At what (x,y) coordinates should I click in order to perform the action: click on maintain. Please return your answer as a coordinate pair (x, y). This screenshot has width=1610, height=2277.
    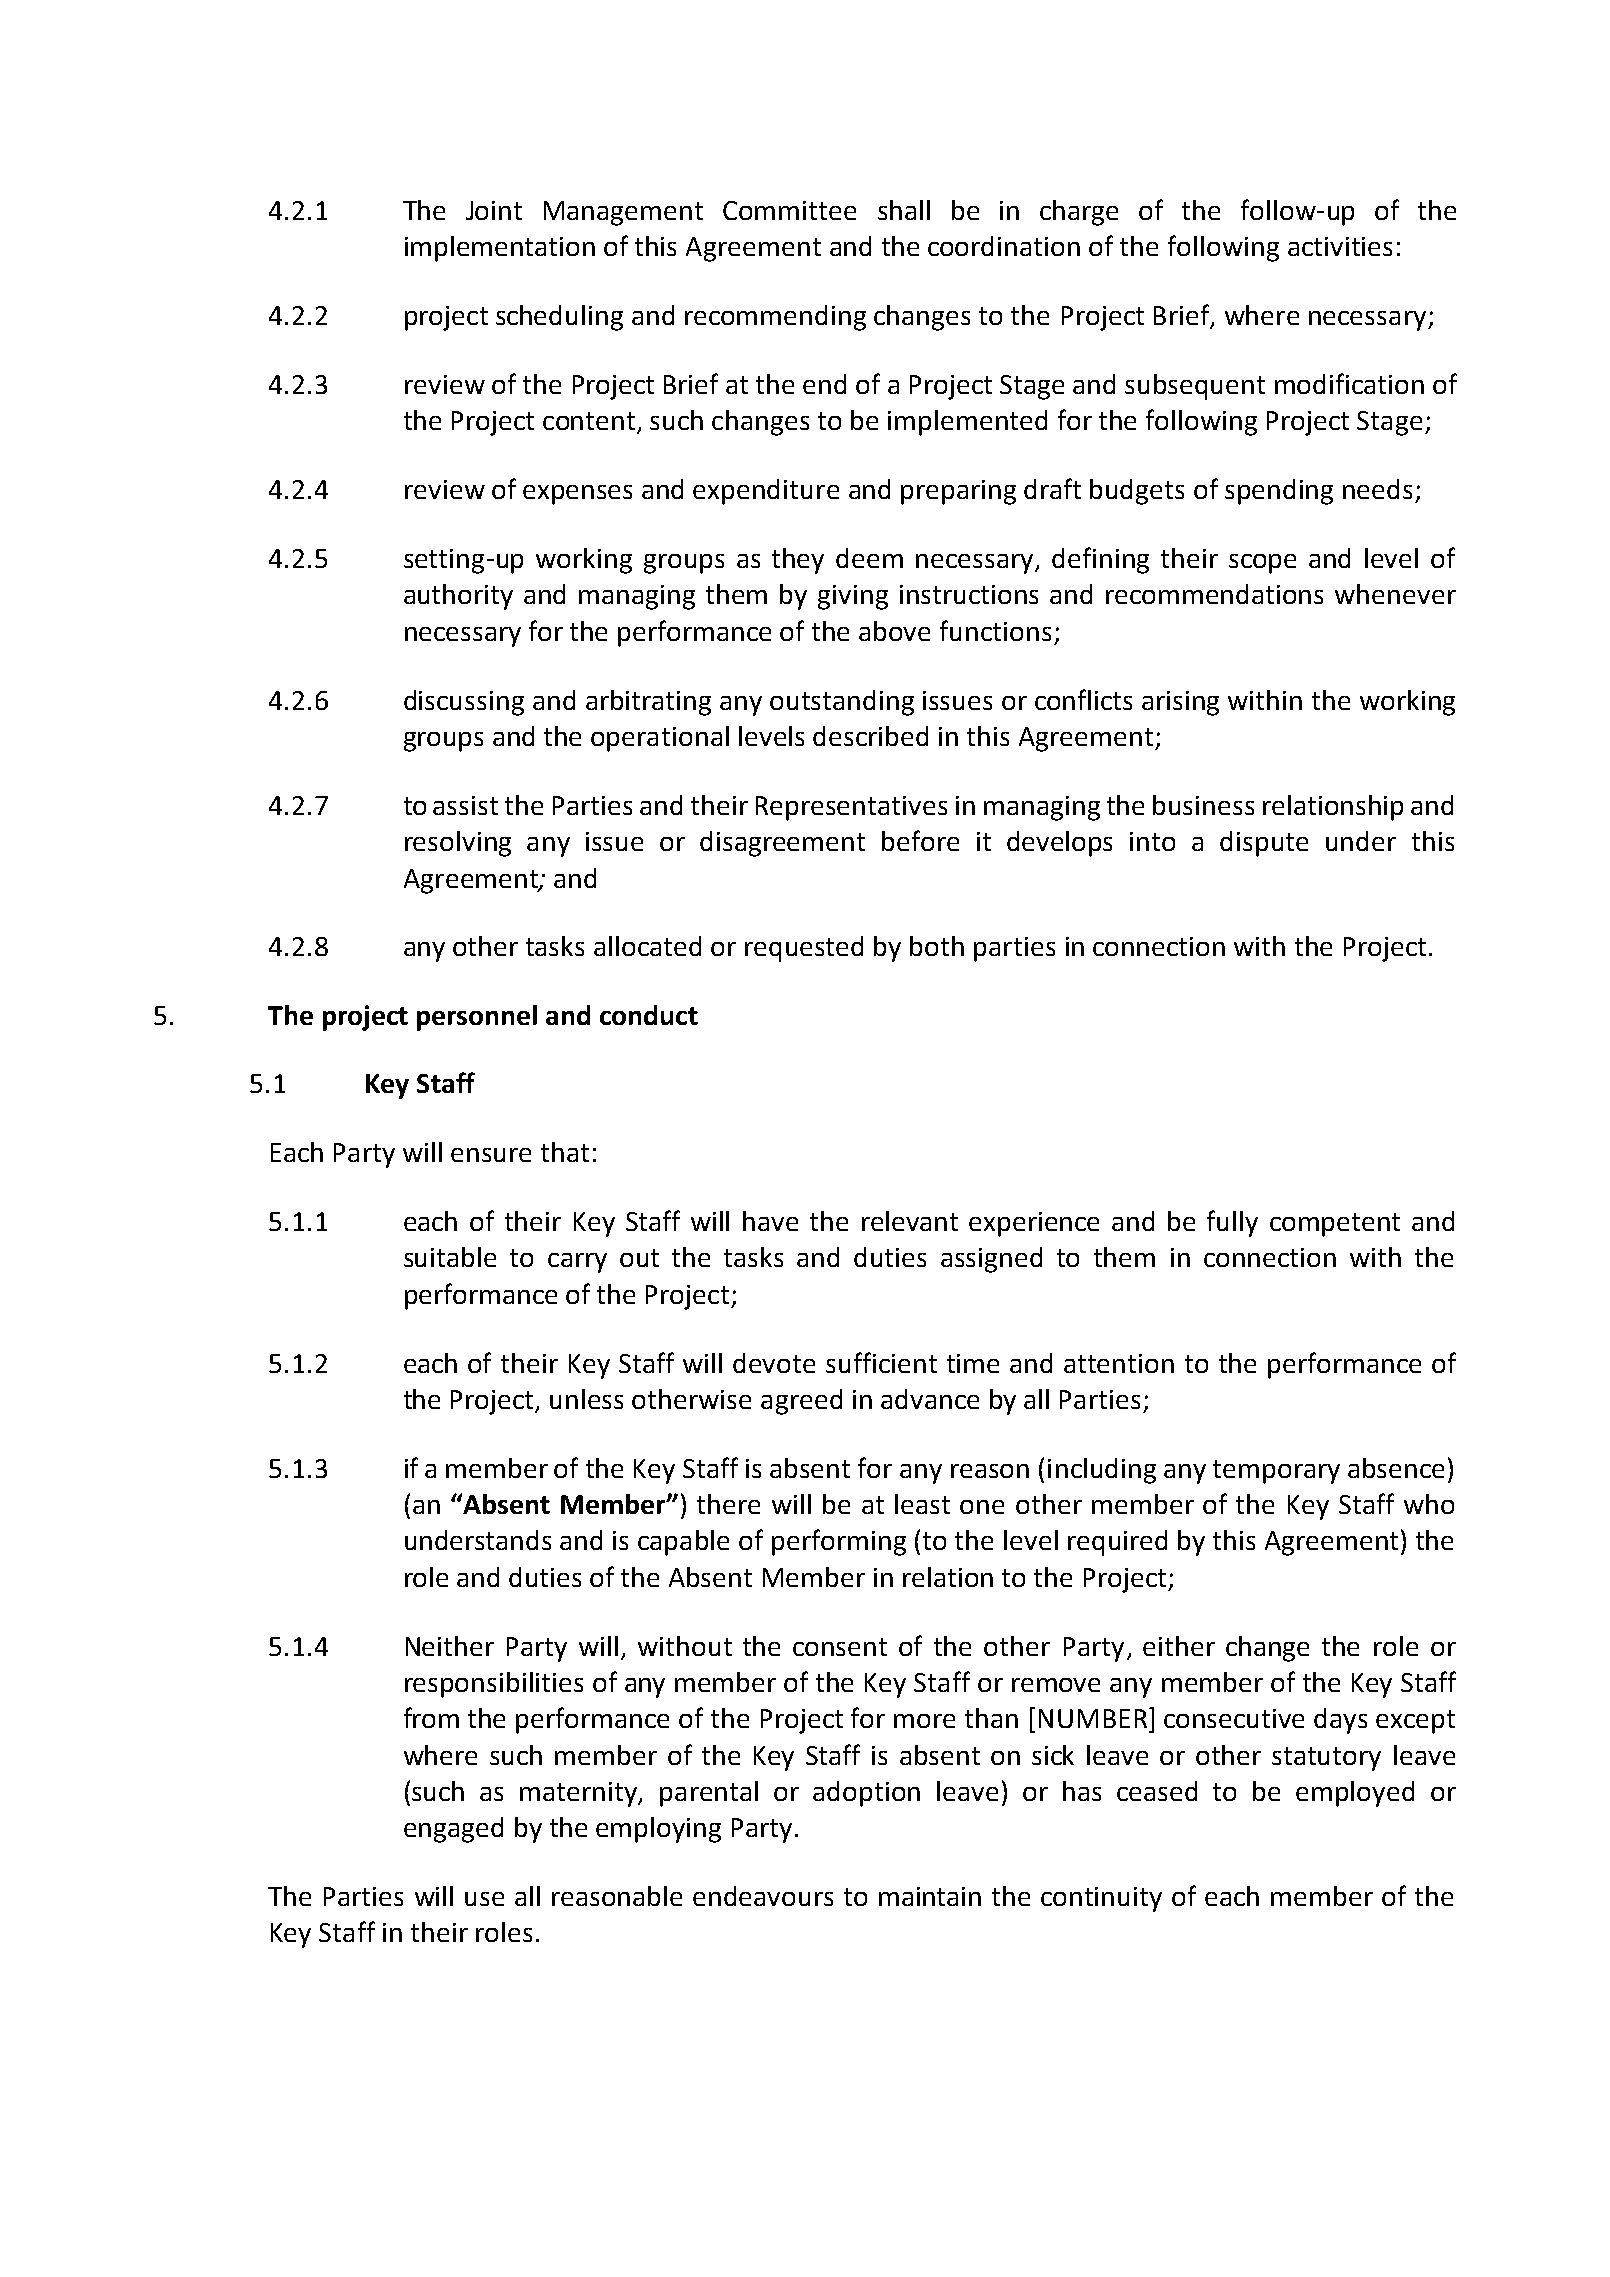
    Looking at the image, I should click on (930, 1896).
